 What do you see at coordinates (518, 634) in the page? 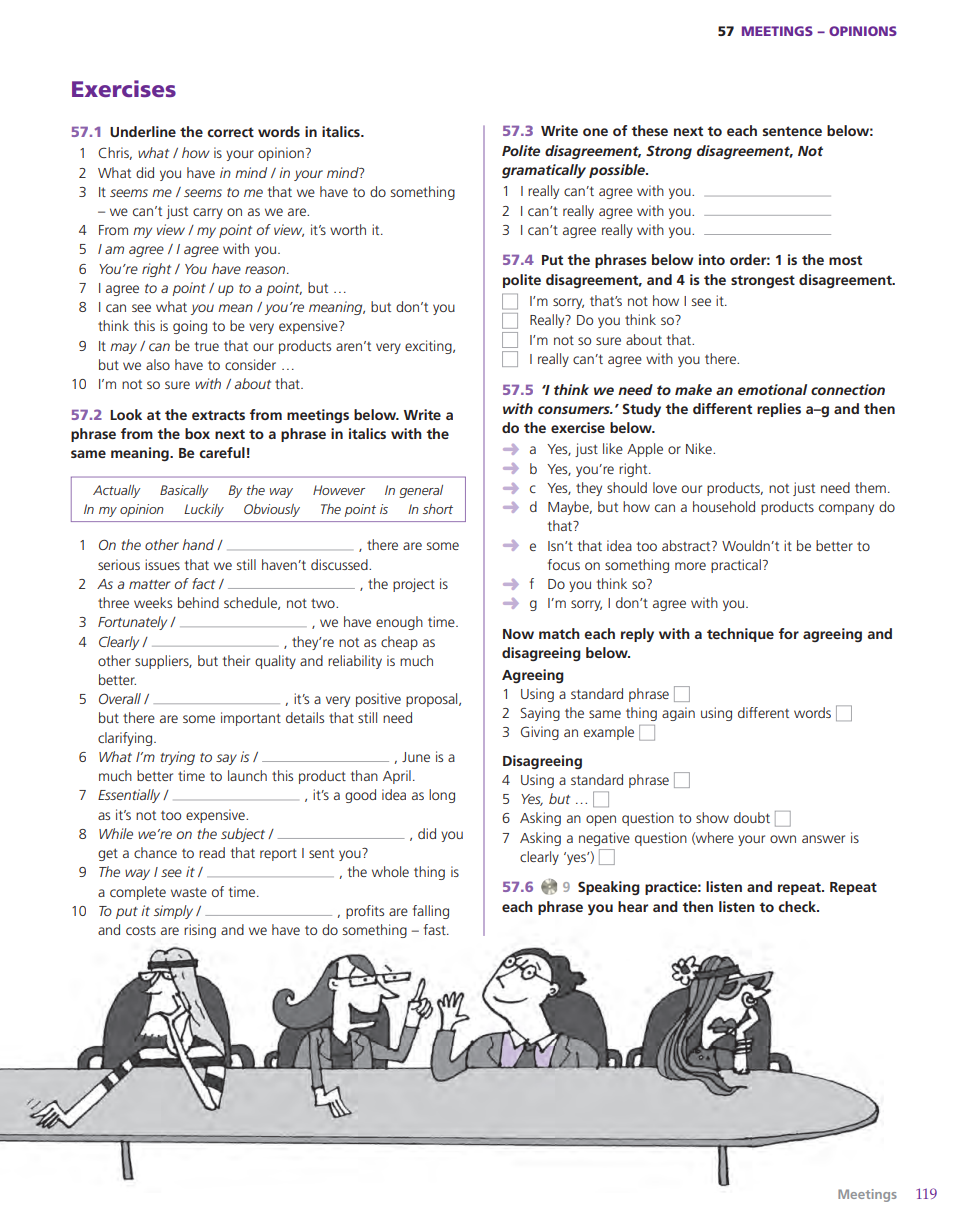
I see `Now` at bounding box center [518, 634].
